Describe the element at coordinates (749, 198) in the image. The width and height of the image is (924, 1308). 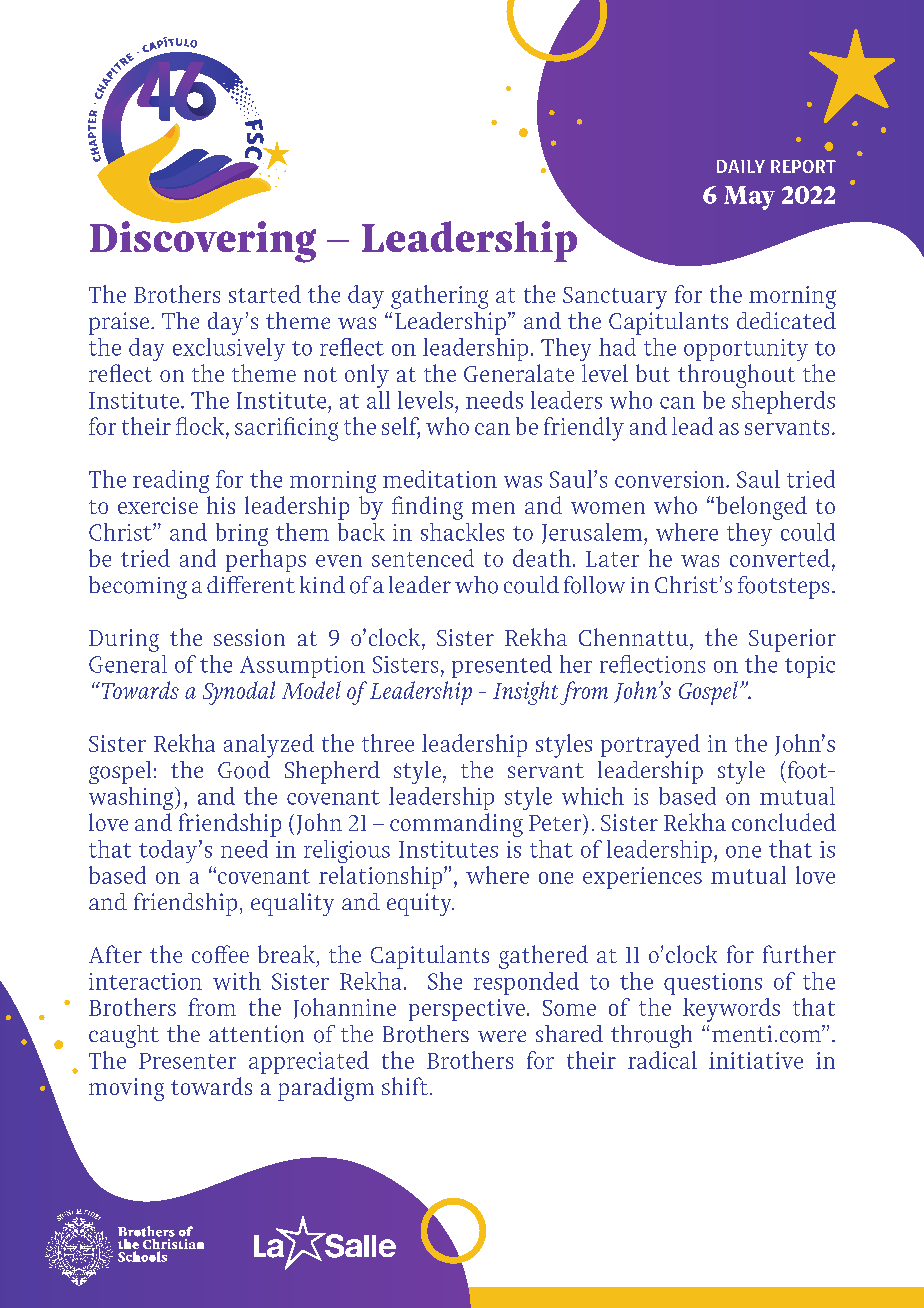
I see `May` at that location.
